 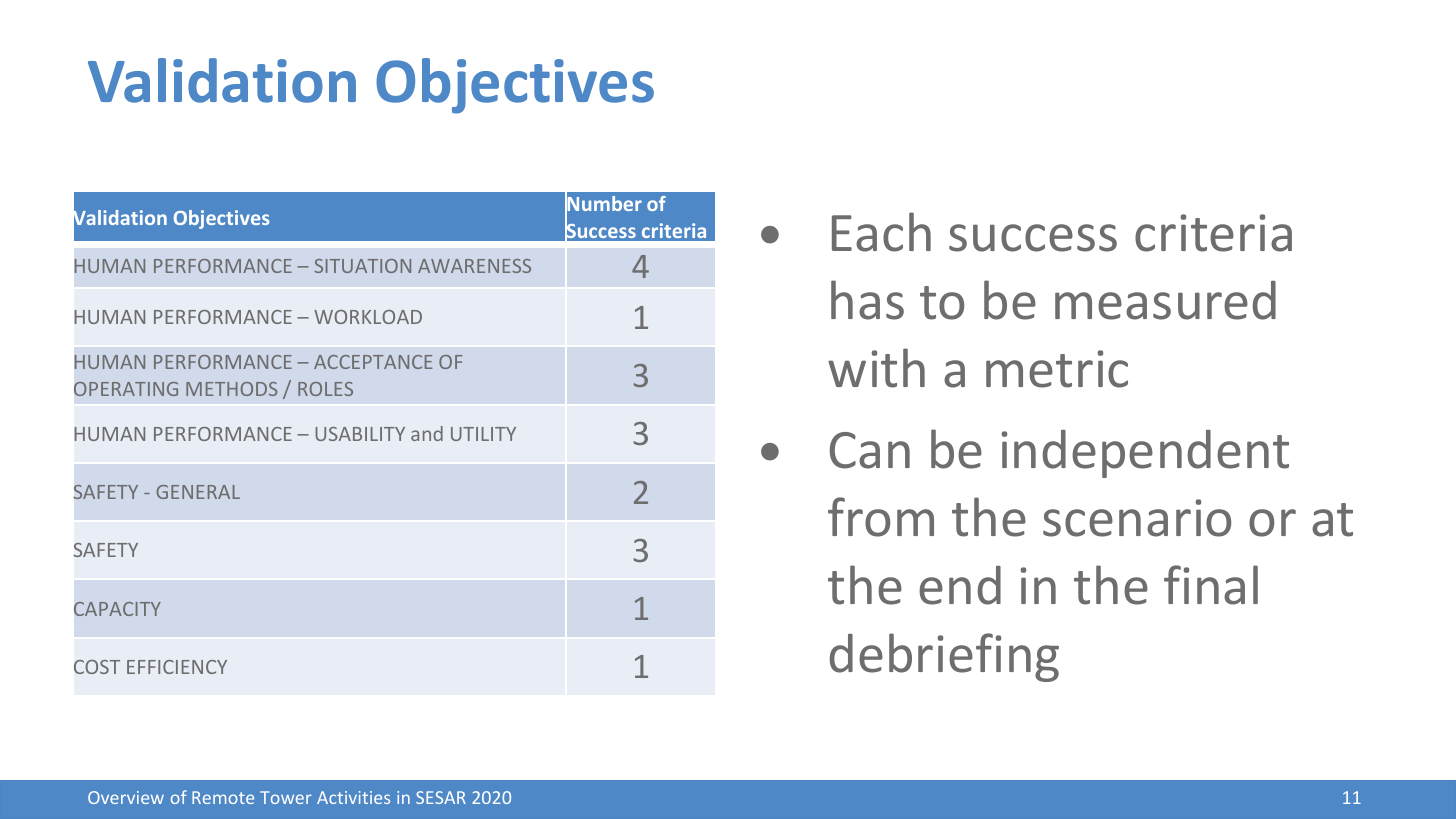 What do you see at coordinates (881, 517) in the document?
I see `from` at bounding box center [881, 517].
